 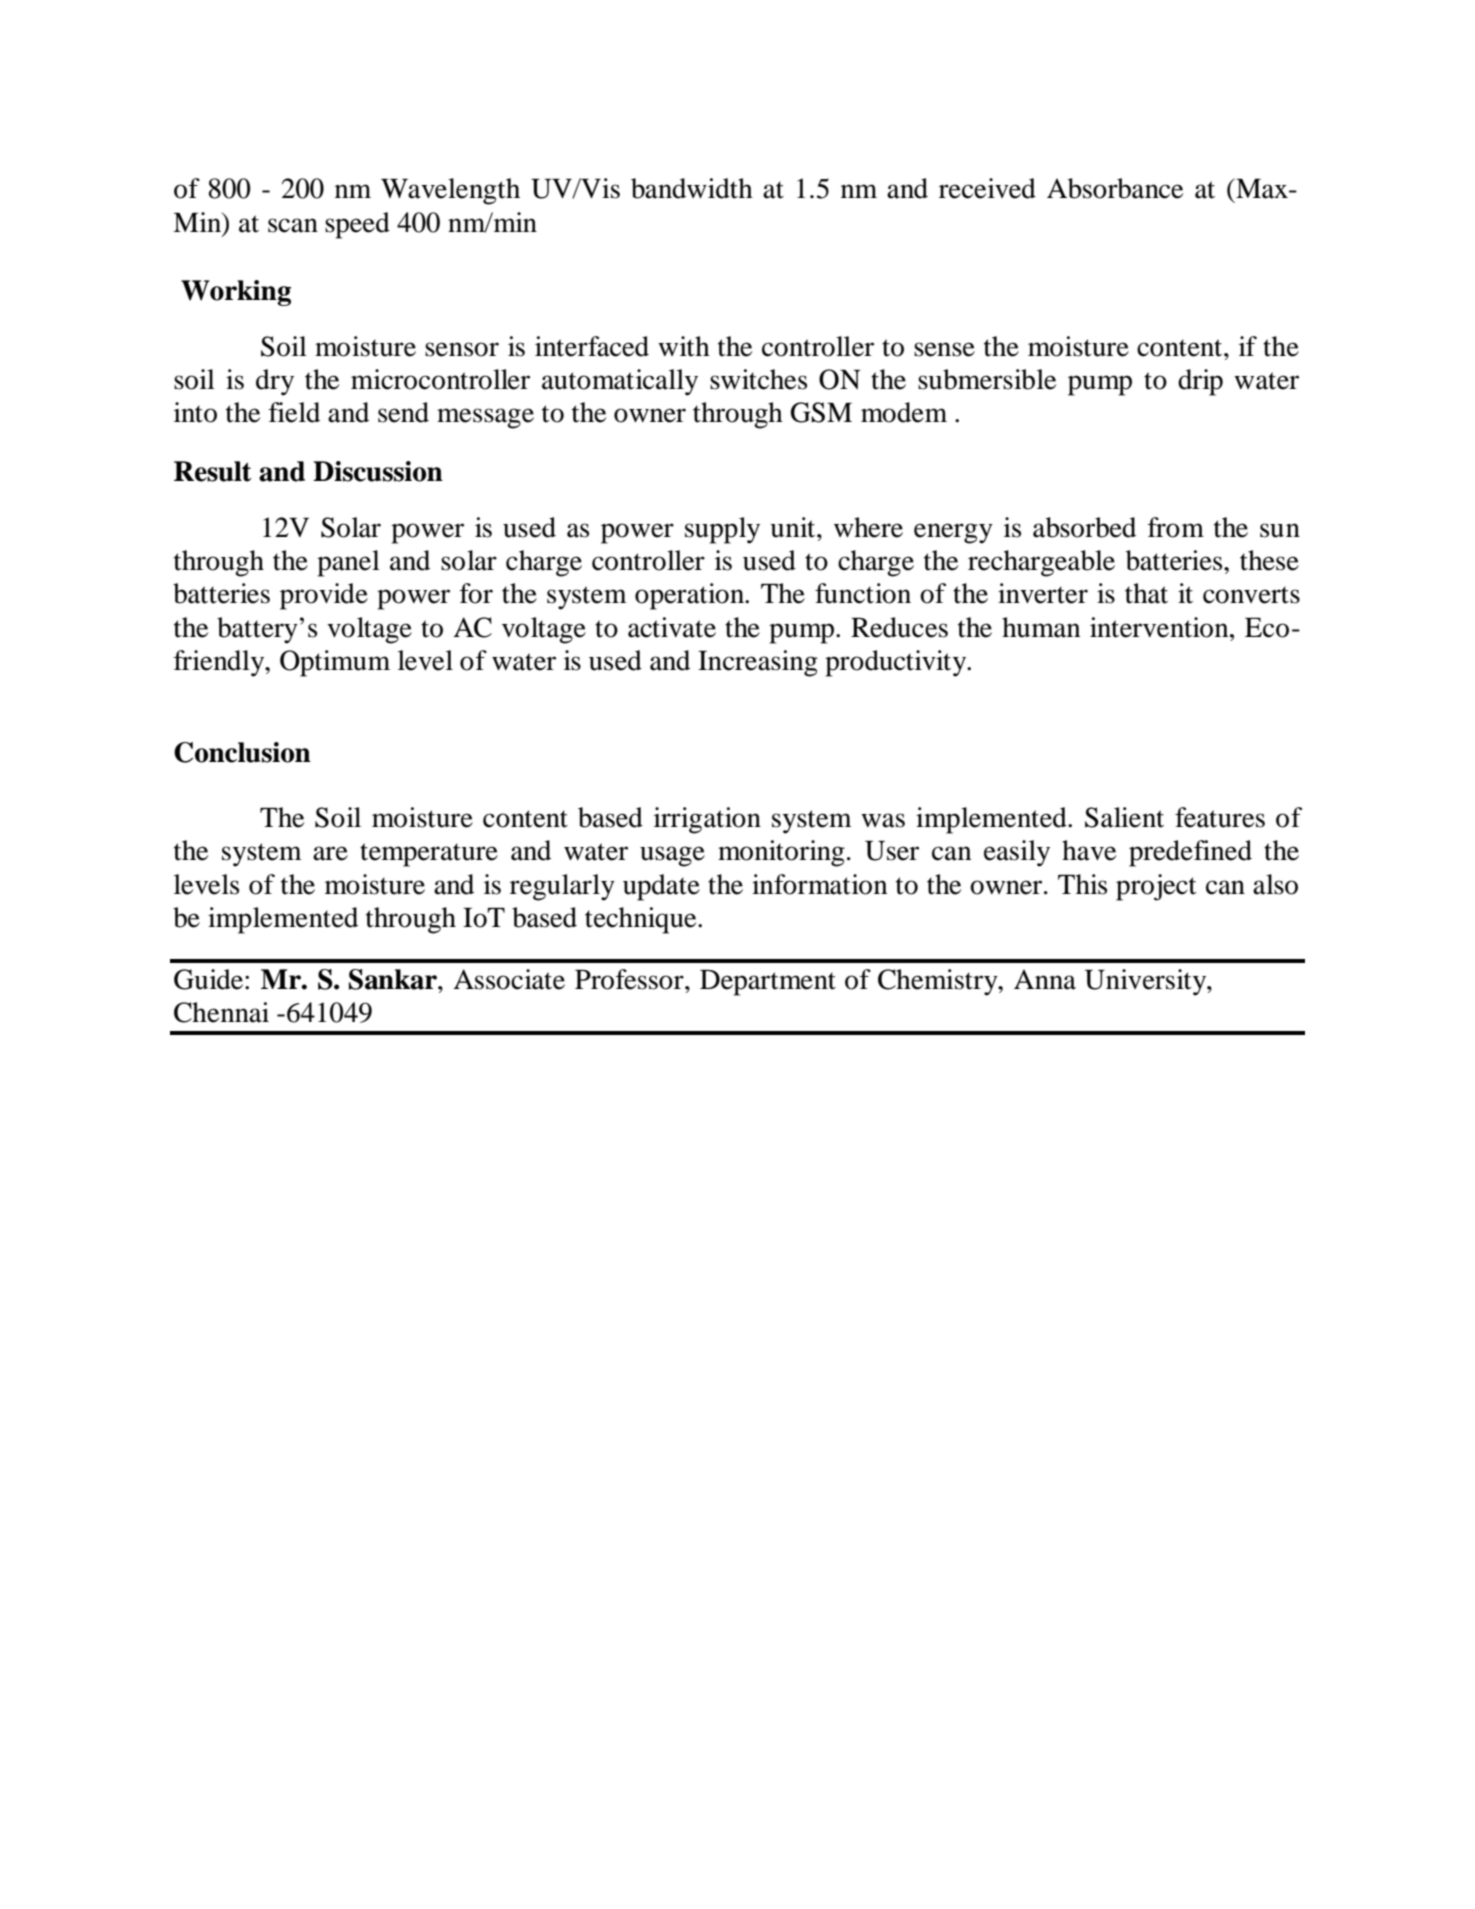 I want to click on bandwidth, so click(x=692, y=188).
